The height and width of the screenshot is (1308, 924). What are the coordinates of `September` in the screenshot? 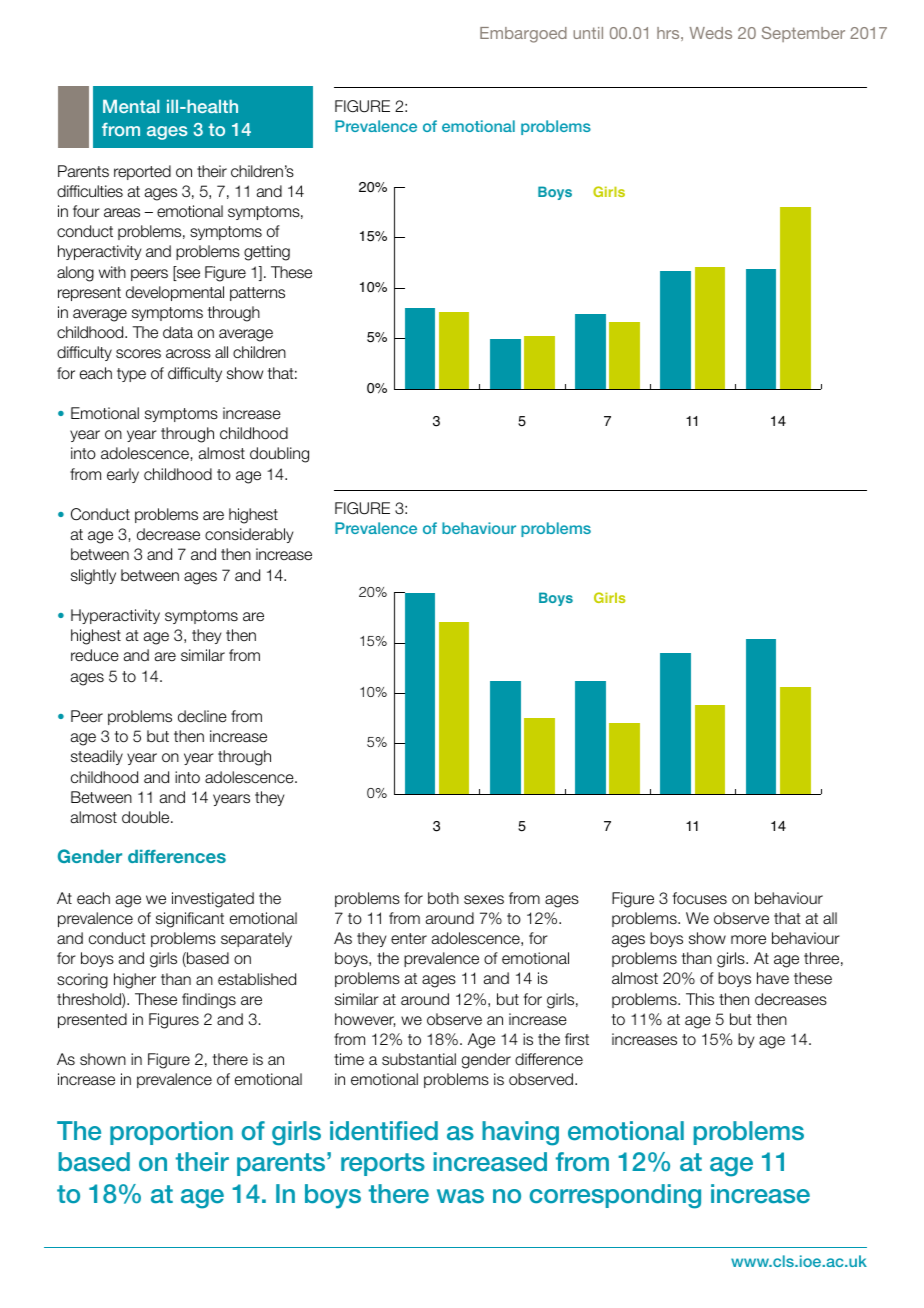 It's located at (803, 34).
